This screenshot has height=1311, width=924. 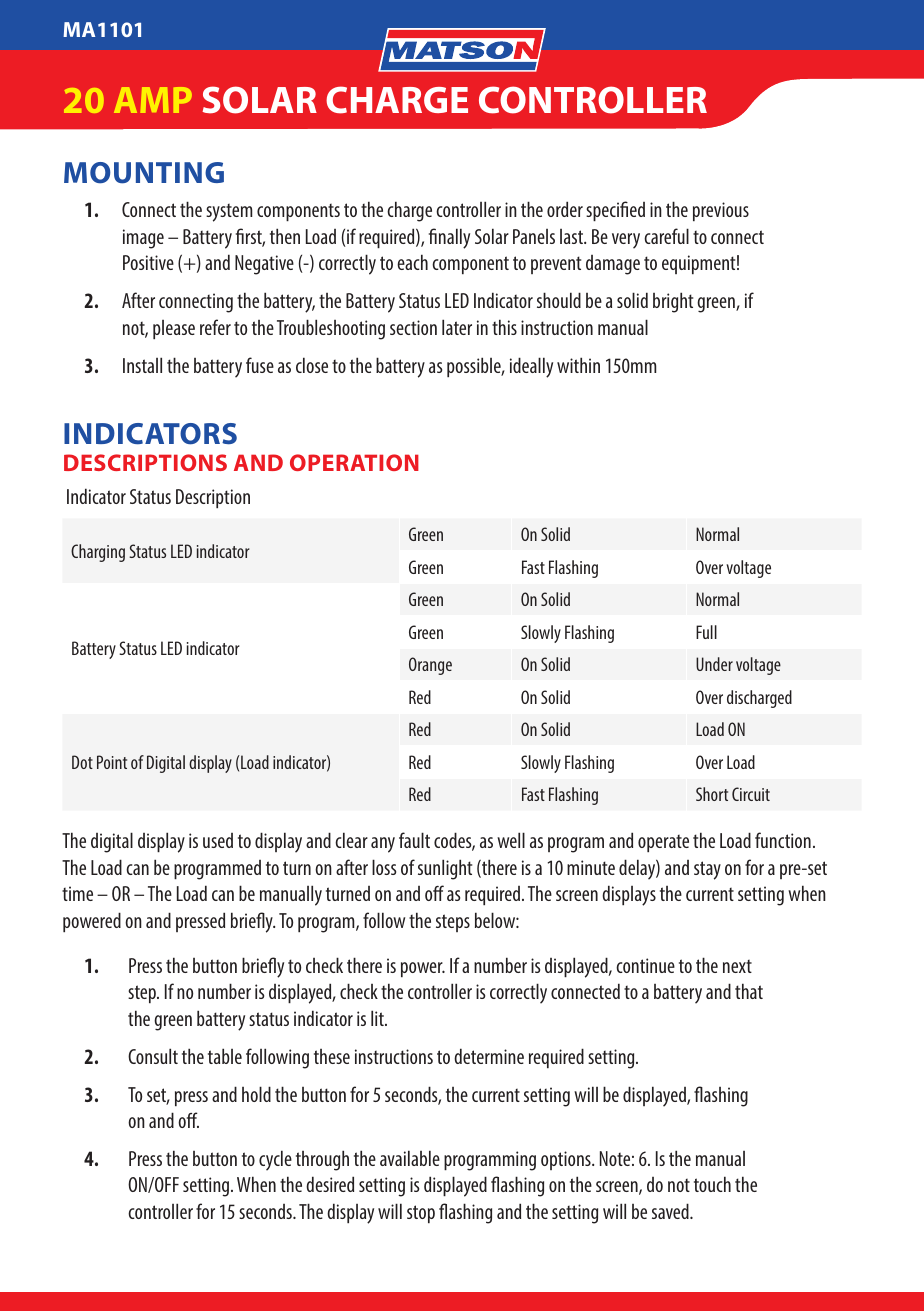 What do you see at coordinates (275, 1160) in the screenshot?
I see `cycle` at bounding box center [275, 1160].
